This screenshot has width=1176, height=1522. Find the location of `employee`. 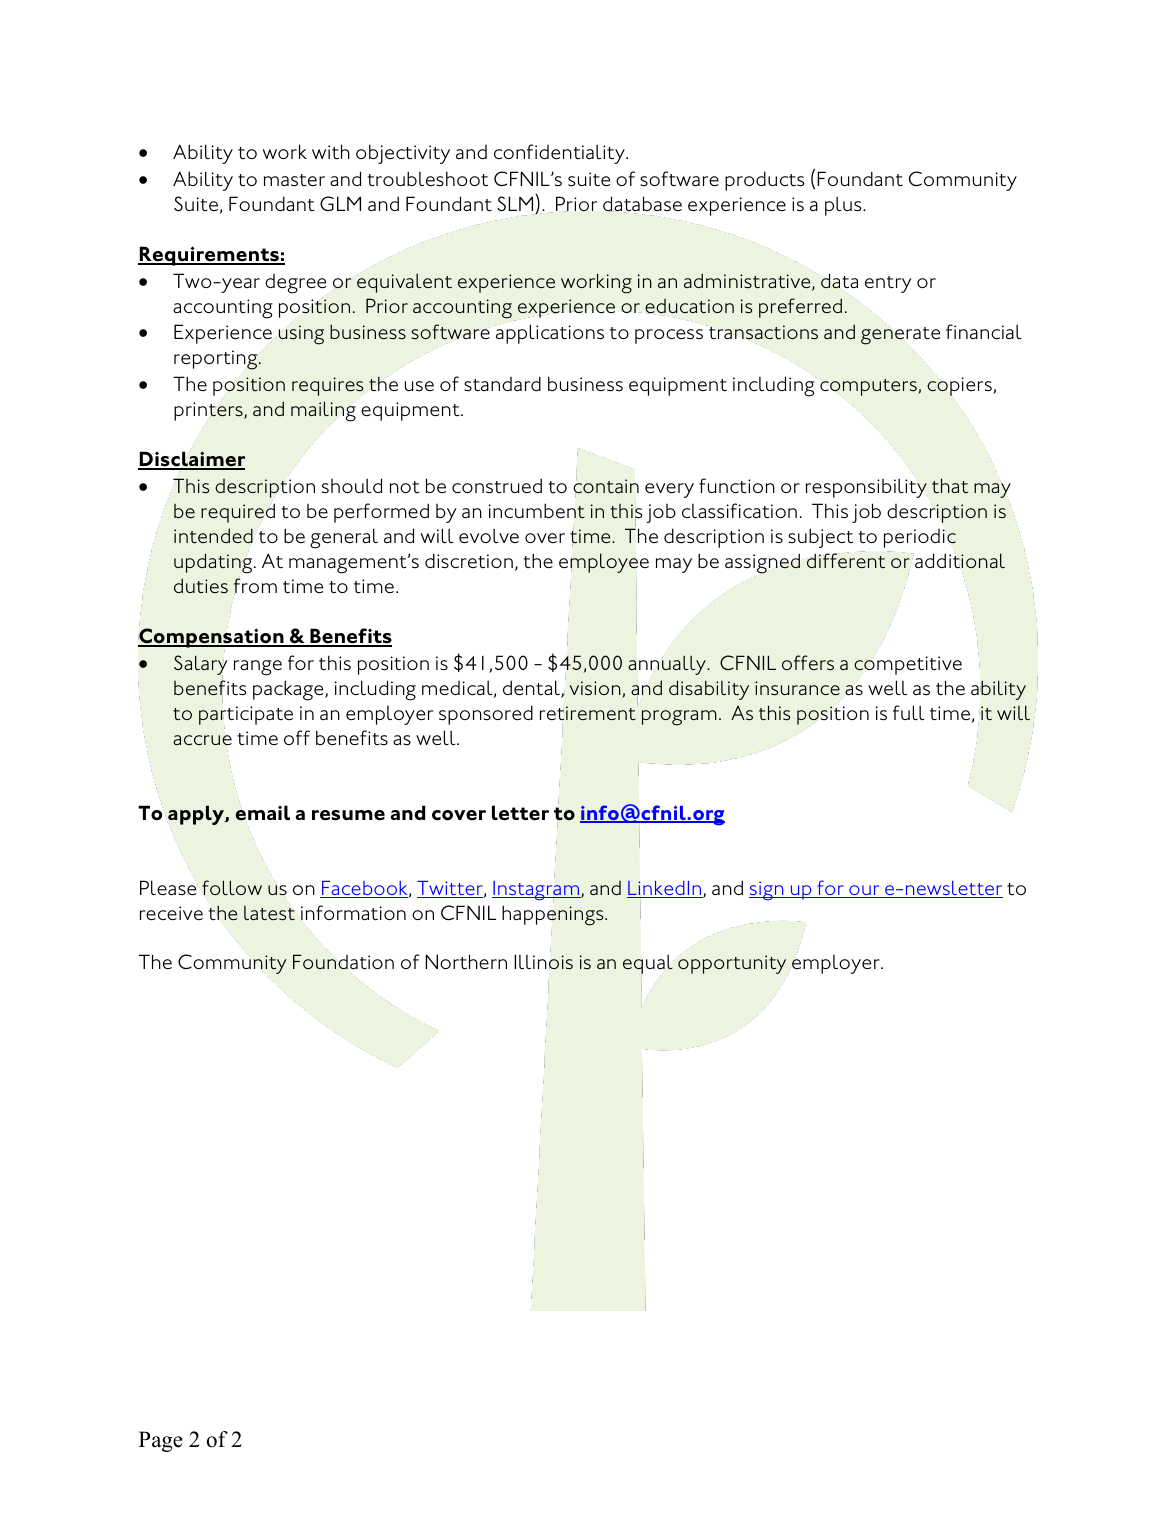

employee is located at coordinates (604, 563).
